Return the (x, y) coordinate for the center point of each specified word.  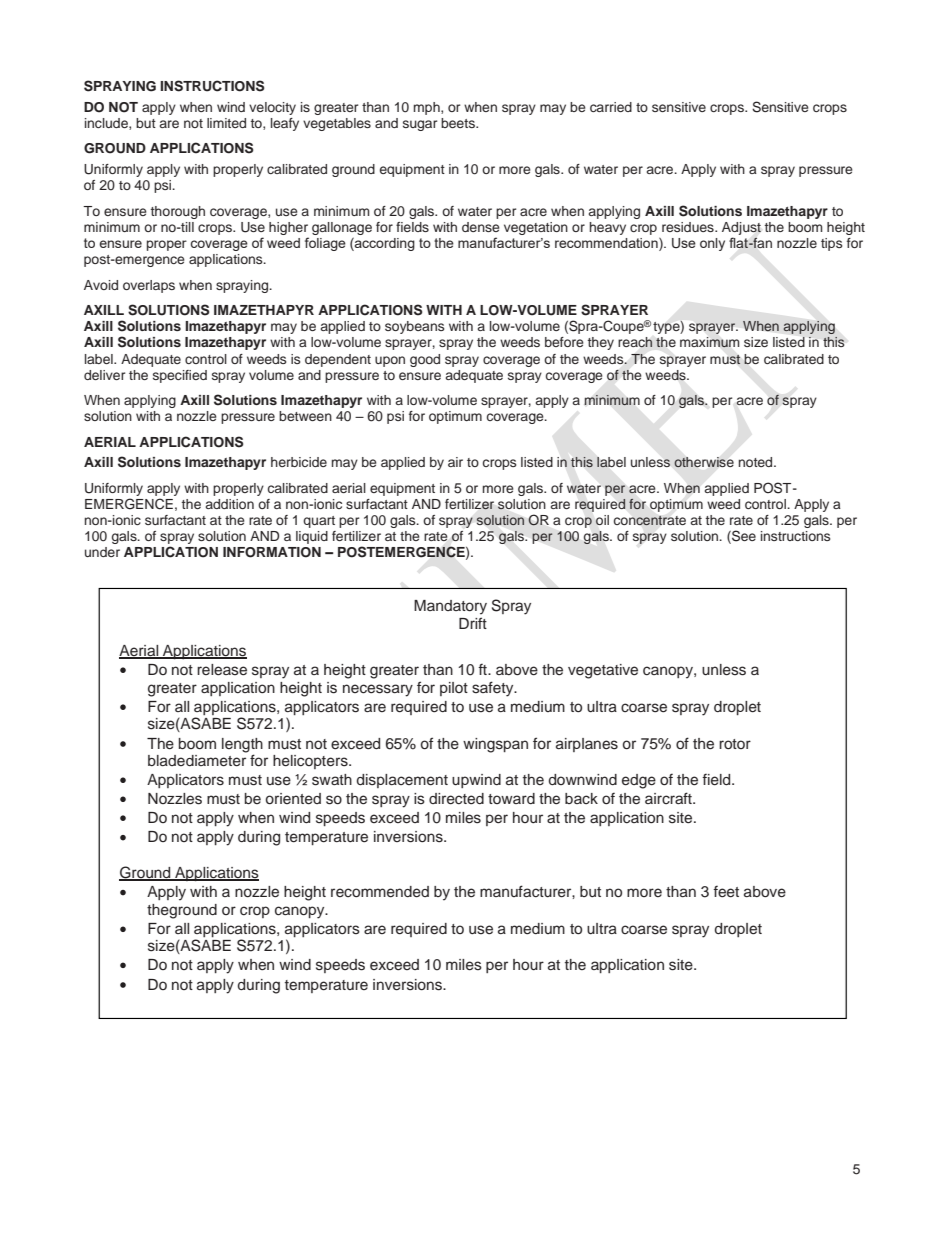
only (712, 244)
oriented (293, 799)
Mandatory (450, 607)
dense (481, 227)
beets (459, 123)
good (425, 360)
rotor (735, 744)
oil (602, 520)
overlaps (149, 286)
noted (757, 462)
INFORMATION (272, 552)
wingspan (495, 745)
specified (180, 376)
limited (226, 123)
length (242, 745)
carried (611, 107)
